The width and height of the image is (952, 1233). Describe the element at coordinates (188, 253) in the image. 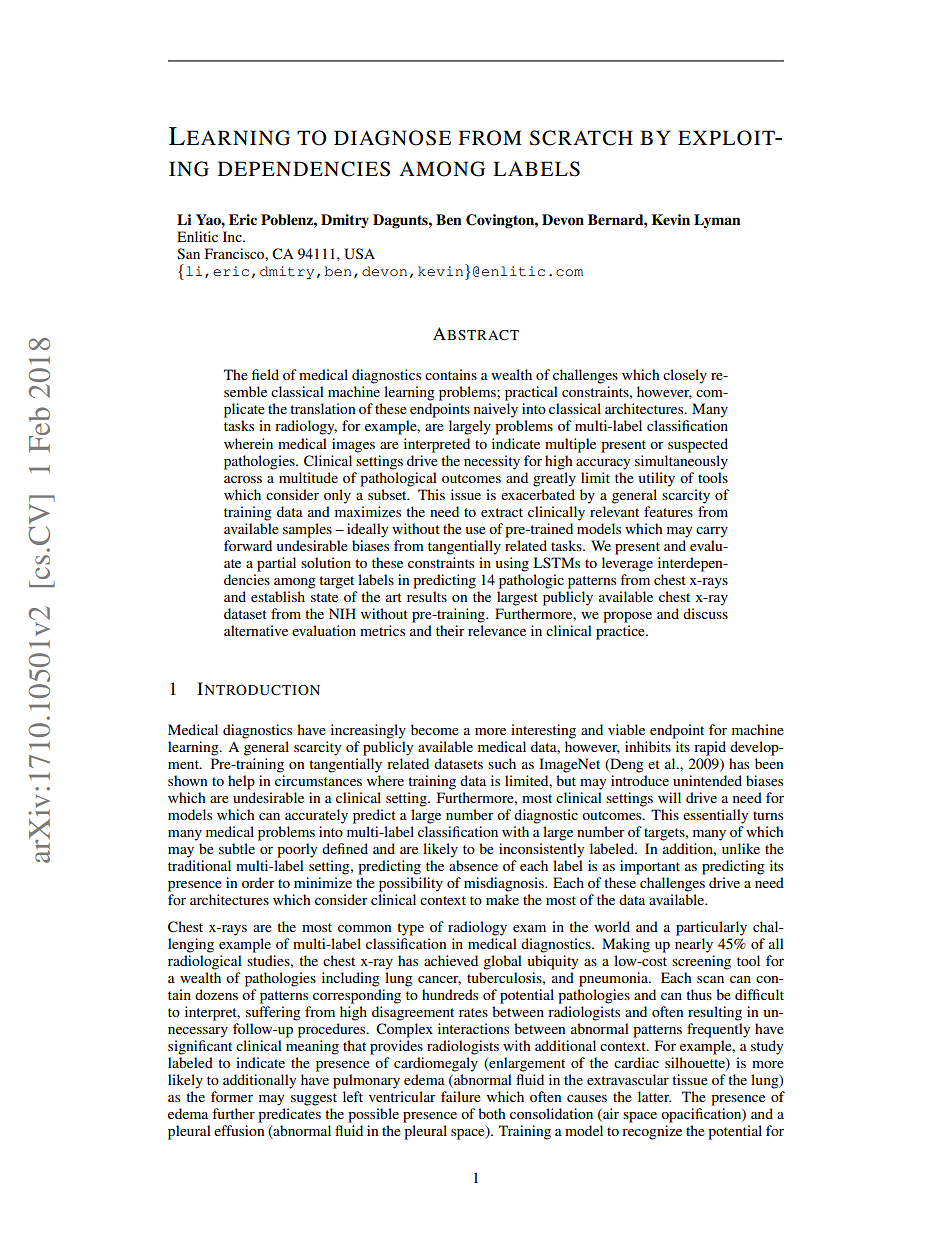

I see `San` at that location.
